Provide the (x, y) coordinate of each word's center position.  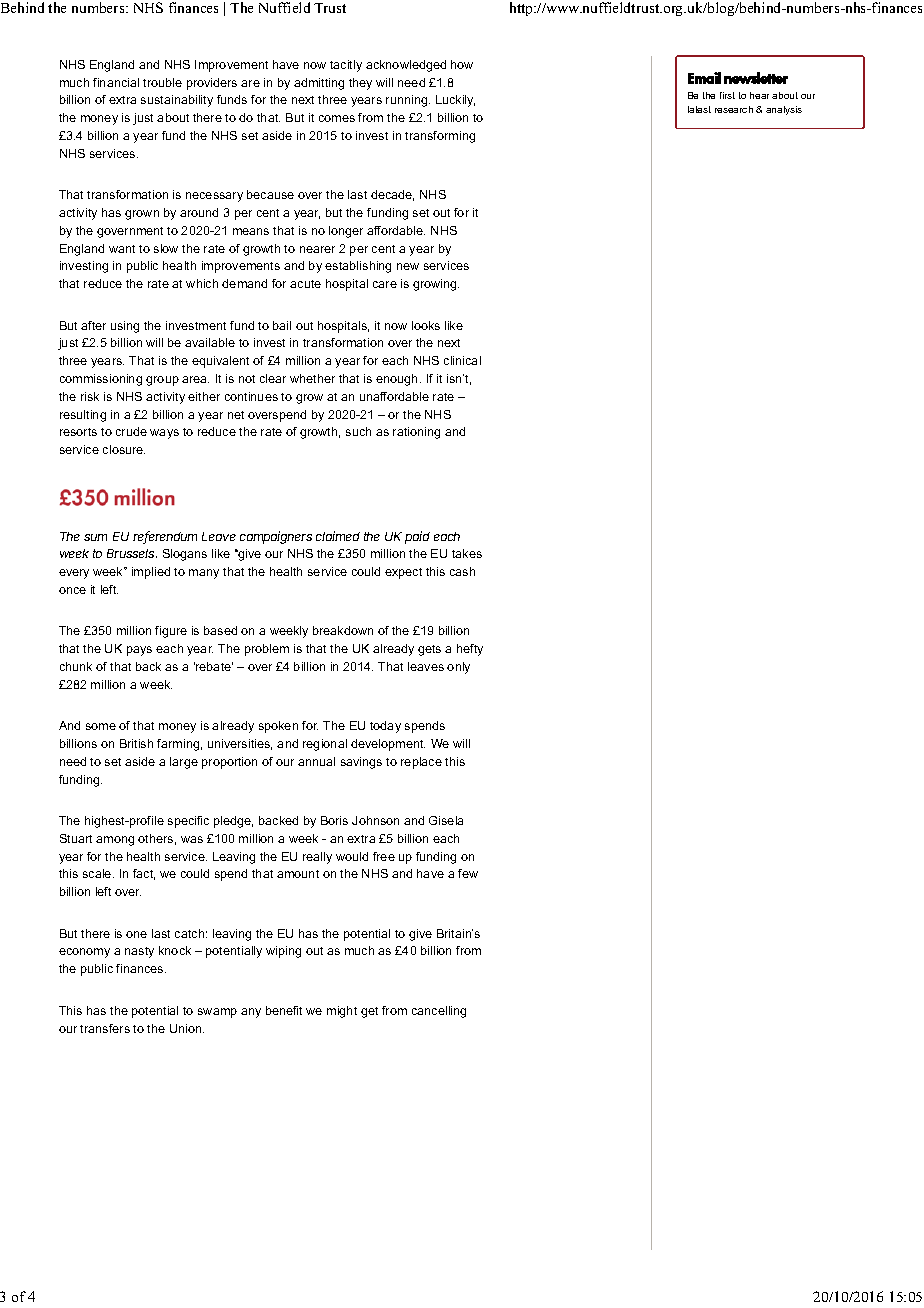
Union (187, 1028)
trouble (162, 82)
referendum (165, 537)
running (408, 101)
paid (417, 537)
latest (699, 109)
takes (467, 553)
